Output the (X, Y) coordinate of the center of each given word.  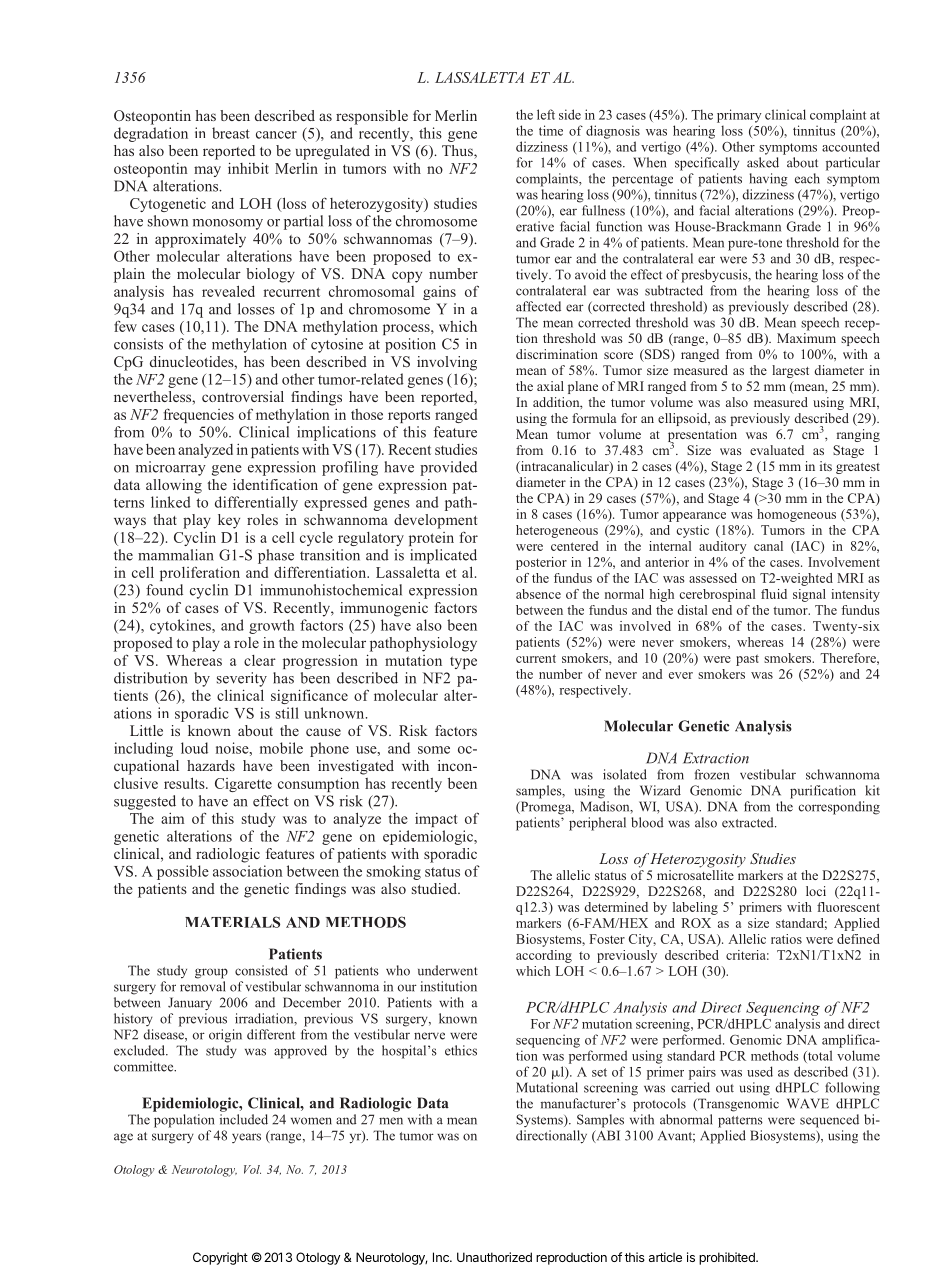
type (463, 662)
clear (260, 660)
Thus (458, 152)
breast (231, 133)
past (747, 660)
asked (763, 162)
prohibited (728, 1258)
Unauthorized (494, 1257)
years (246, 1138)
